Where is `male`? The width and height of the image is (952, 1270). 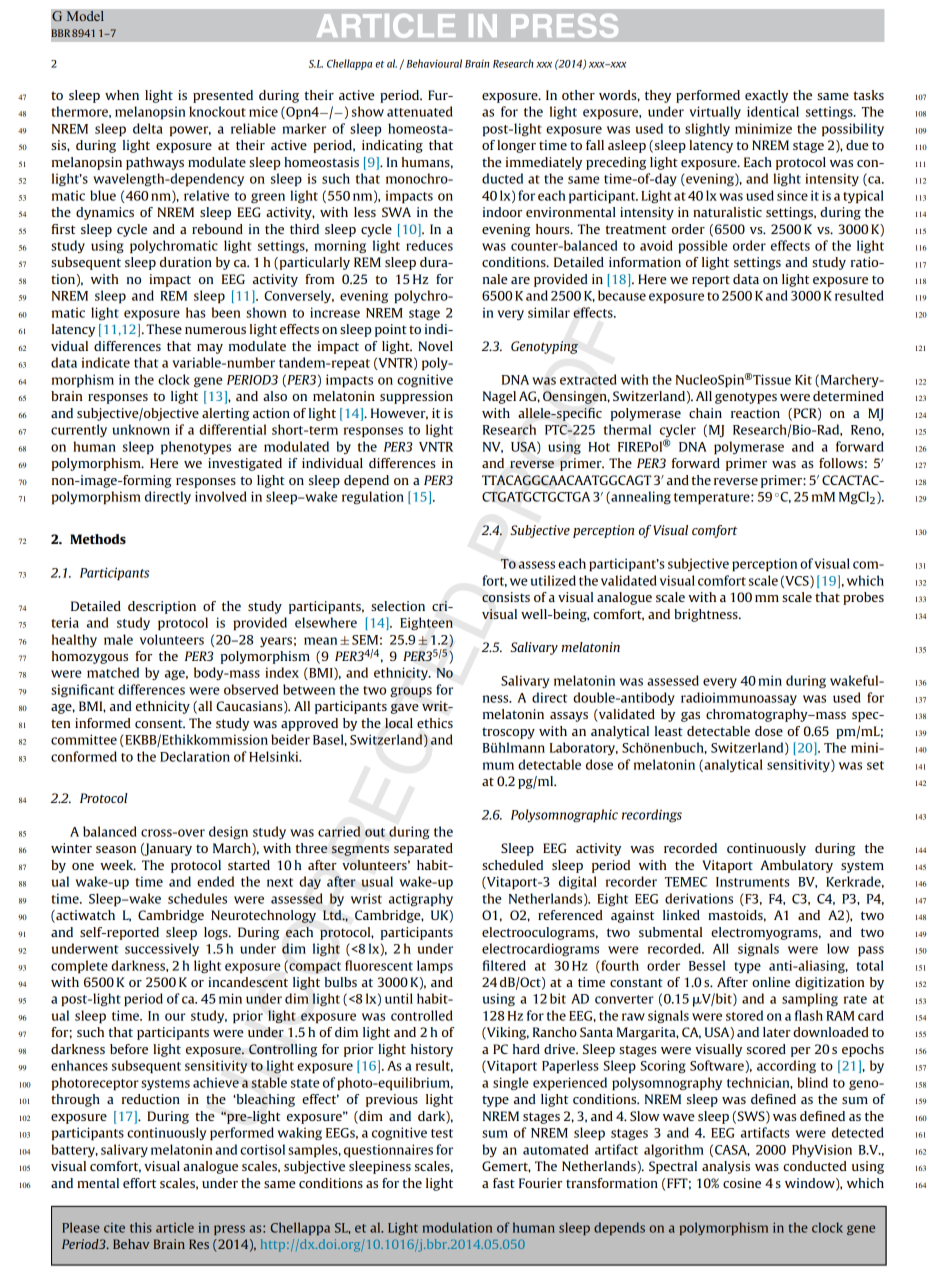
male is located at coordinates (118, 639).
